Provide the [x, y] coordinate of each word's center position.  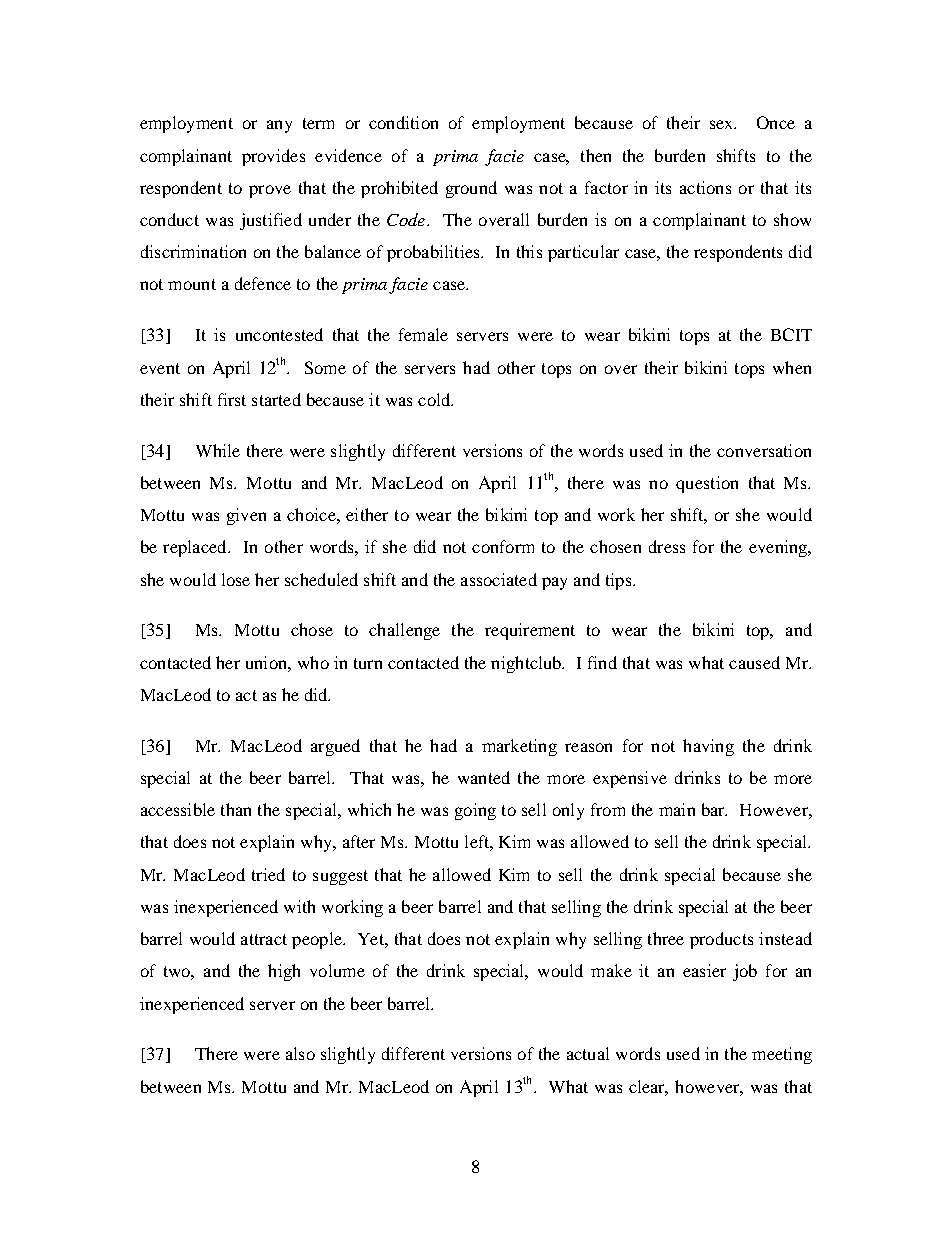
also [300, 1053]
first [232, 399]
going [475, 811]
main [677, 809]
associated [499, 579]
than [236, 809]
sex [723, 124]
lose [236, 579]
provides [273, 157]
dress [667, 546]
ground [471, 189]
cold [435, 399]
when [792, 367]
